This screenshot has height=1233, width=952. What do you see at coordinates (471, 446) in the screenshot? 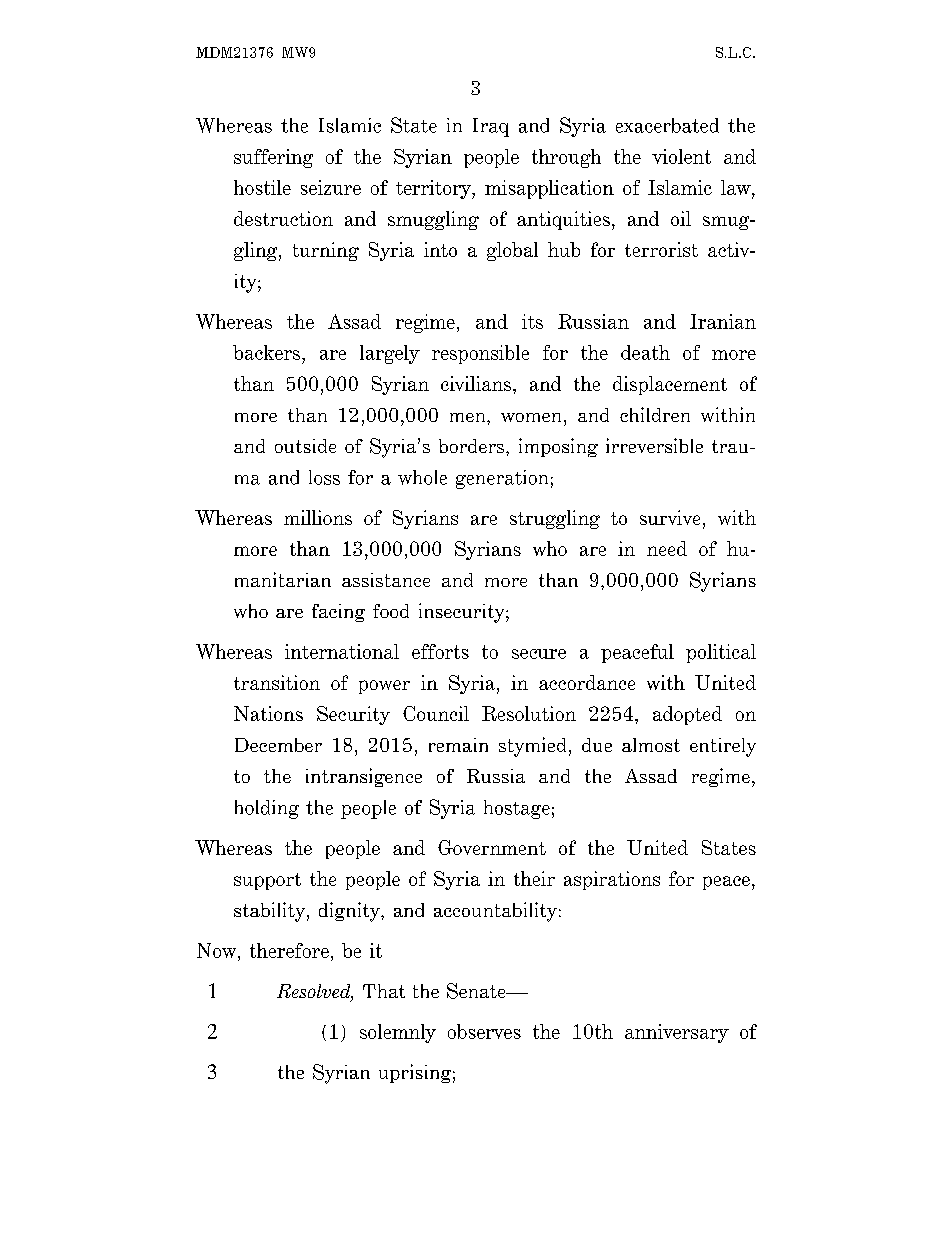
I see `borders` at bounding box center [471, 446].
